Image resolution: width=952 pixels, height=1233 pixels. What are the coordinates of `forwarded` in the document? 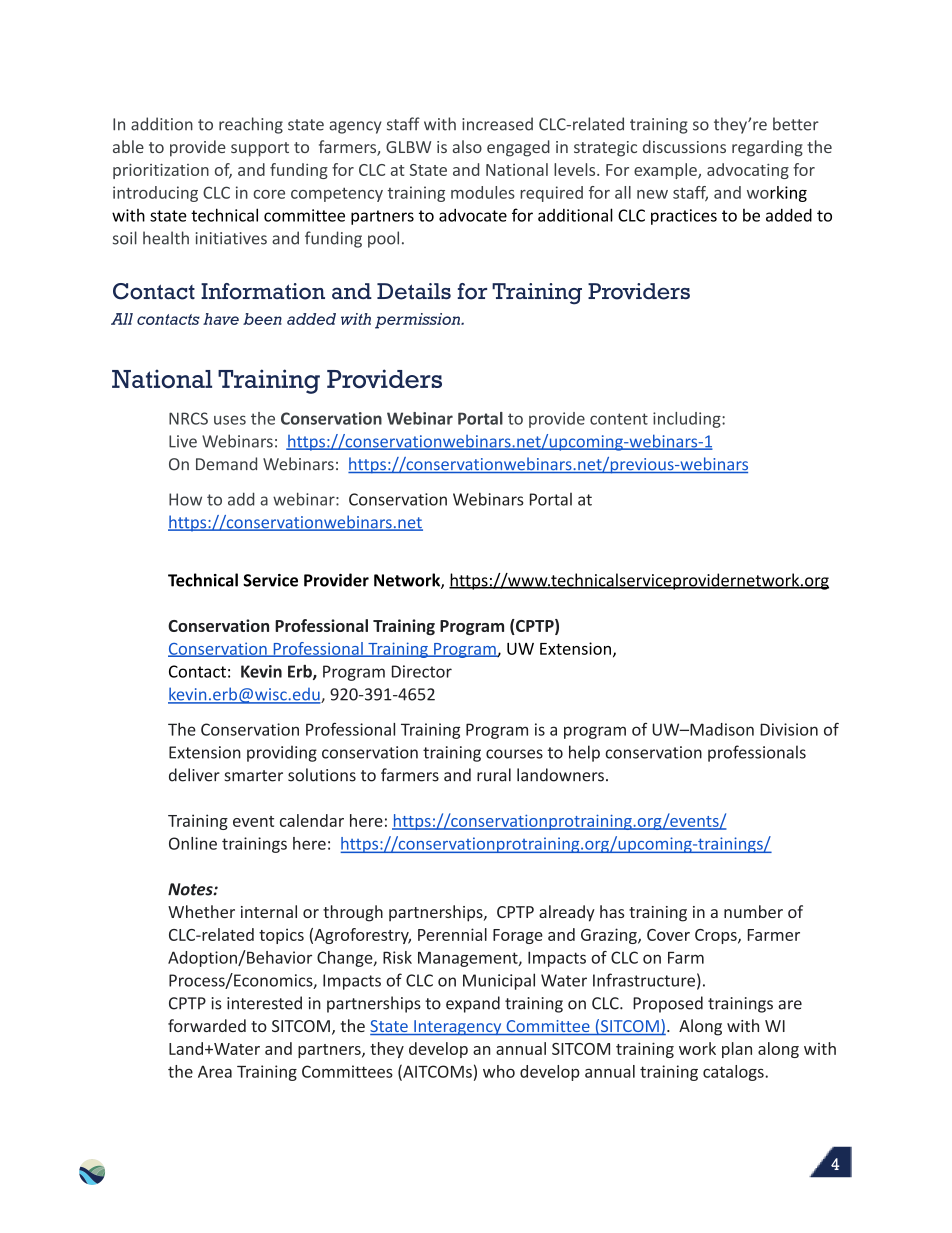 It's located at (207, 1025).
